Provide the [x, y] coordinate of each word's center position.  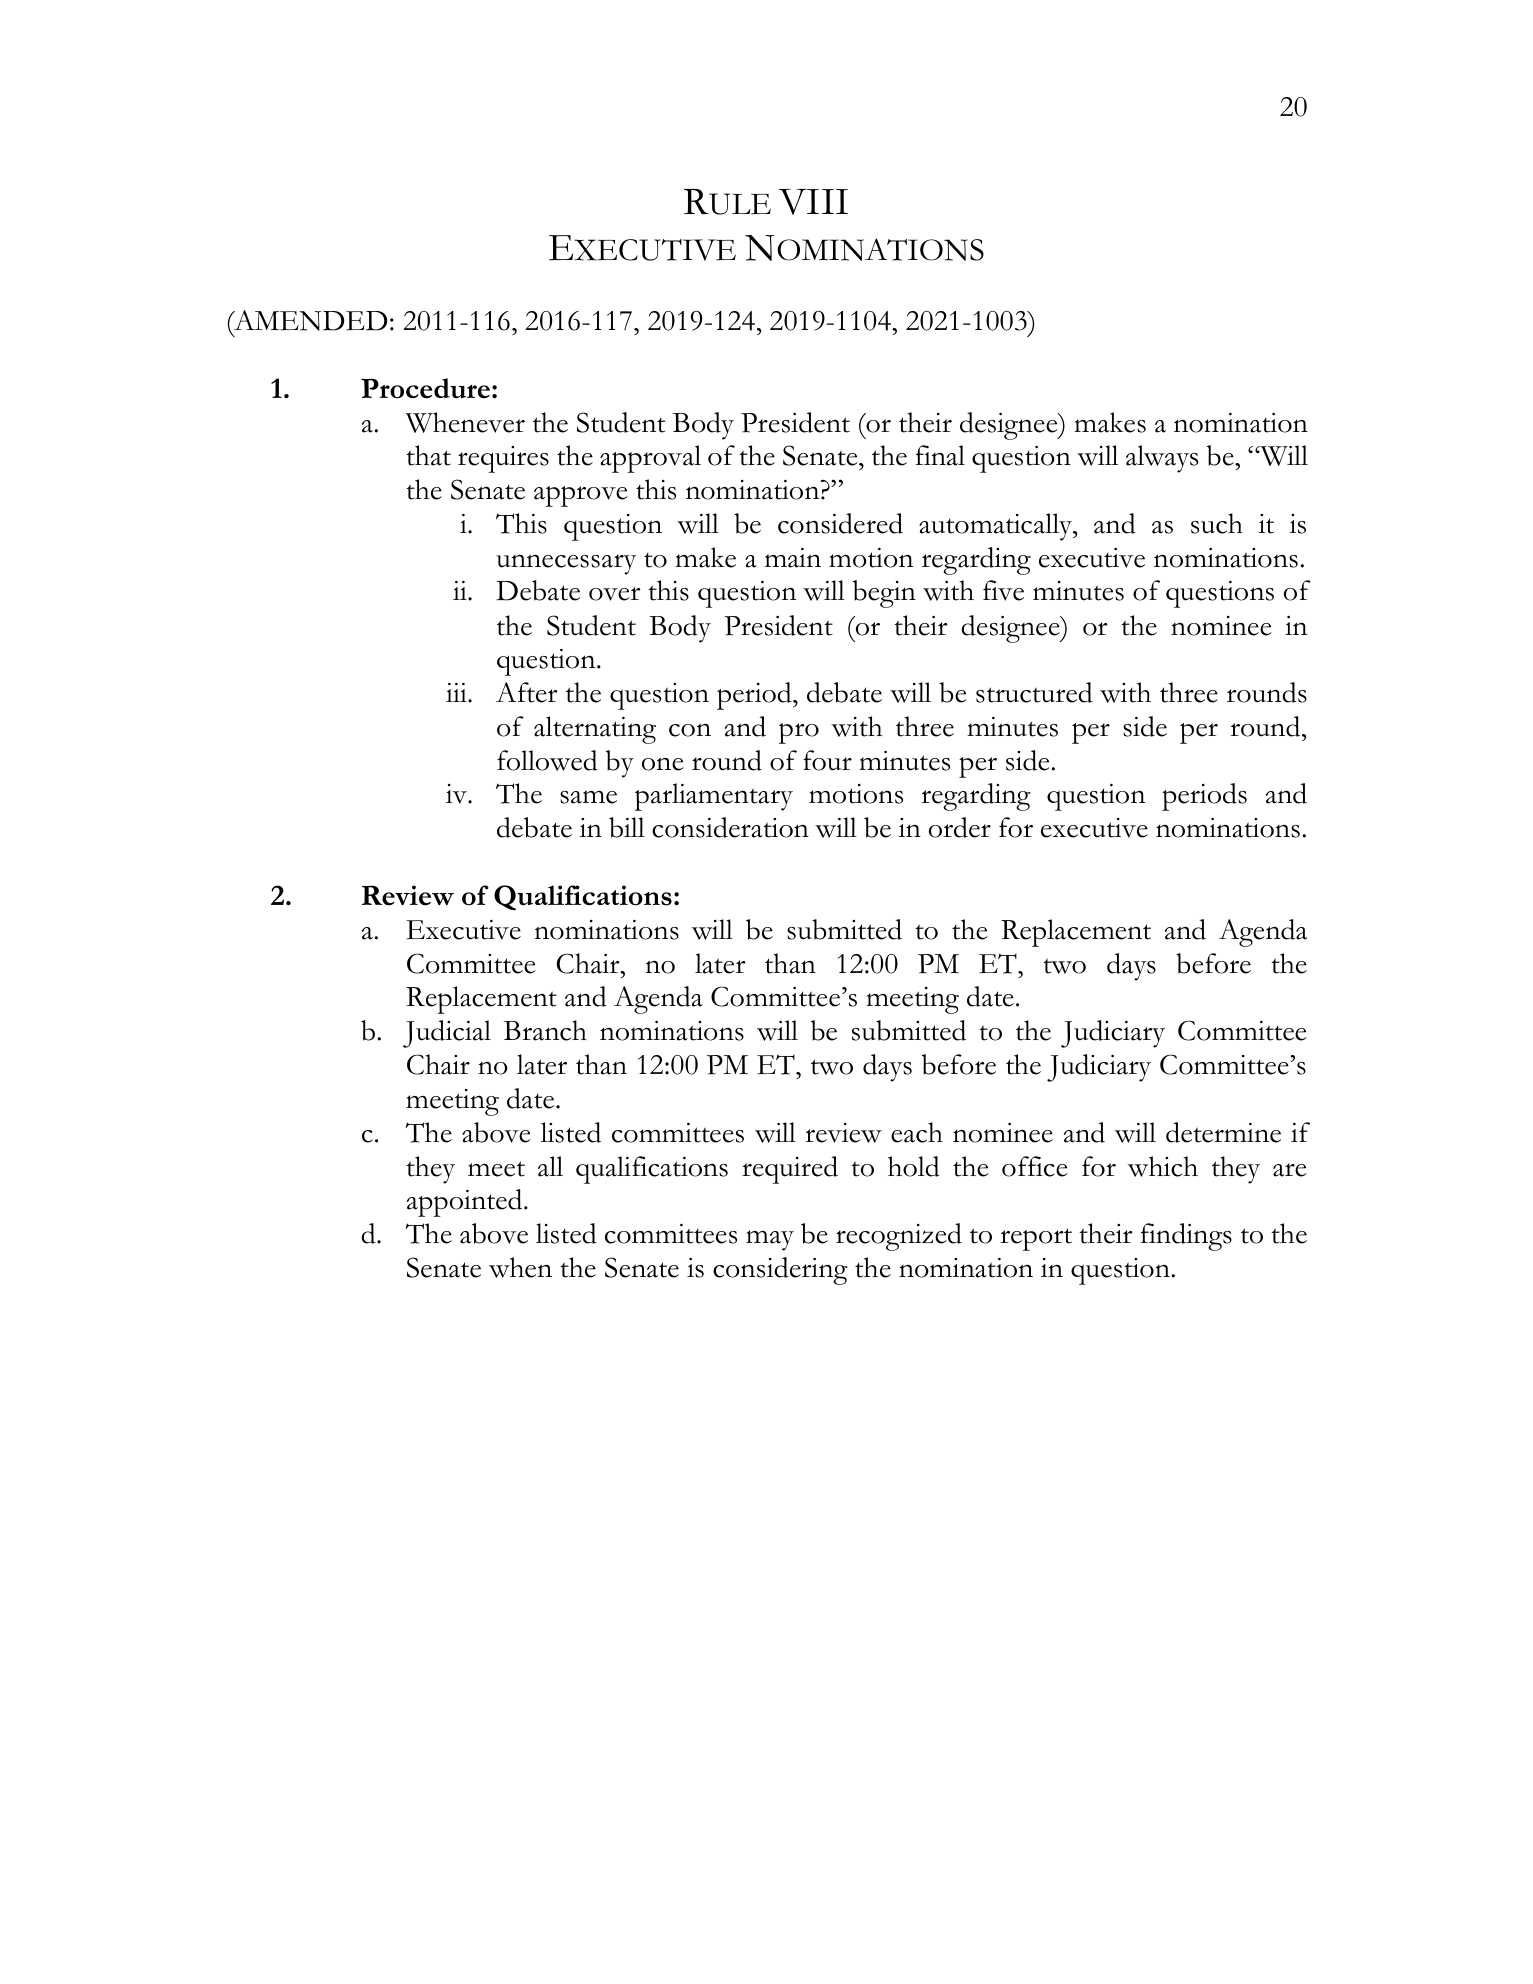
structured [1034, 692]
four [827, 760]
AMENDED [309, 320]
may [770, 1240]
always [1162, 459]
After [526, 692]
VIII [813, 202]
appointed [466, 1203]
